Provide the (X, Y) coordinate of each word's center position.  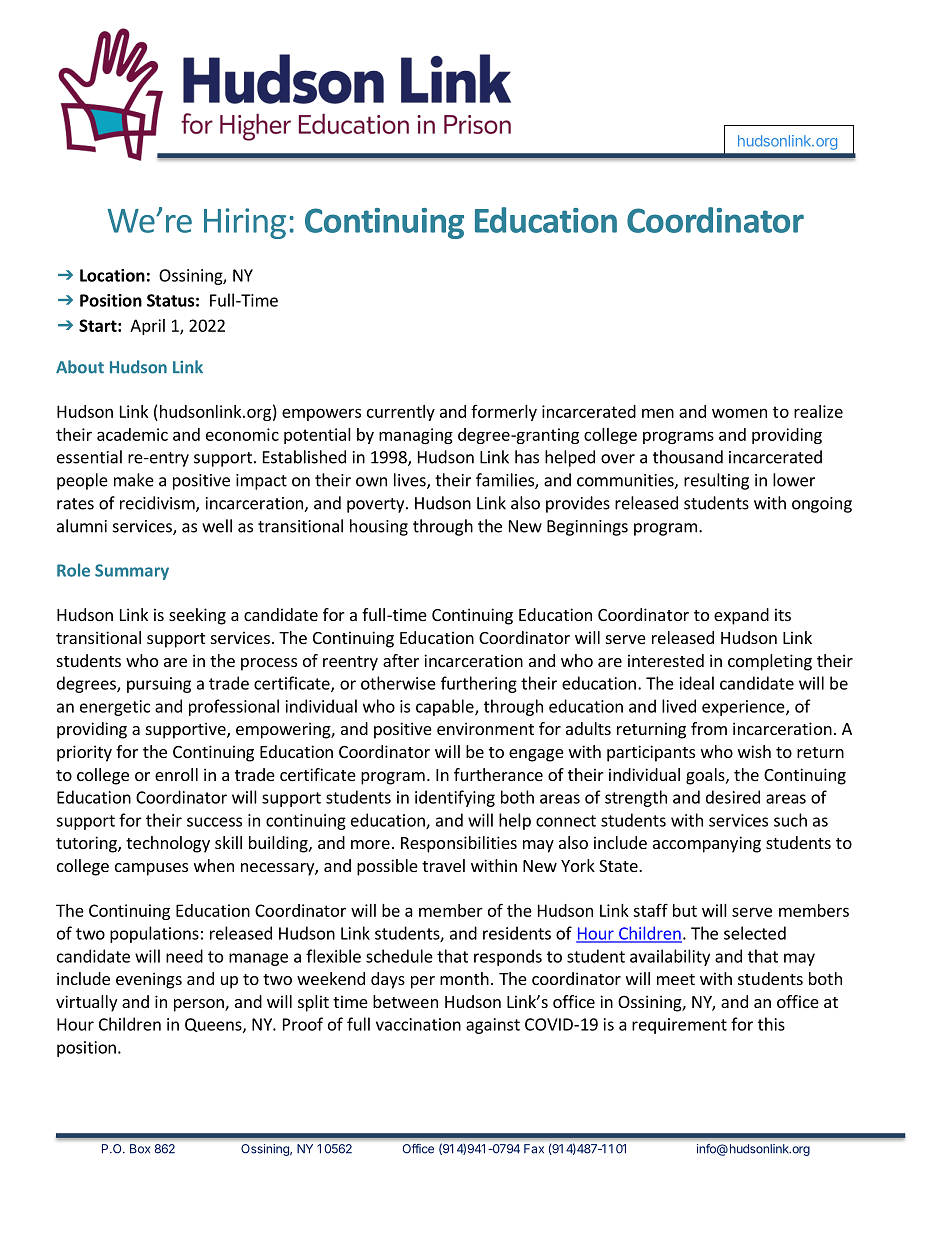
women (739, 413)
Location (112, 275)
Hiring (245, 223)
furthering (479, 684)
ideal (697, 683)
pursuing (159, 685)
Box (140, 1149)
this (771, 1024)
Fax (534, 1149)
